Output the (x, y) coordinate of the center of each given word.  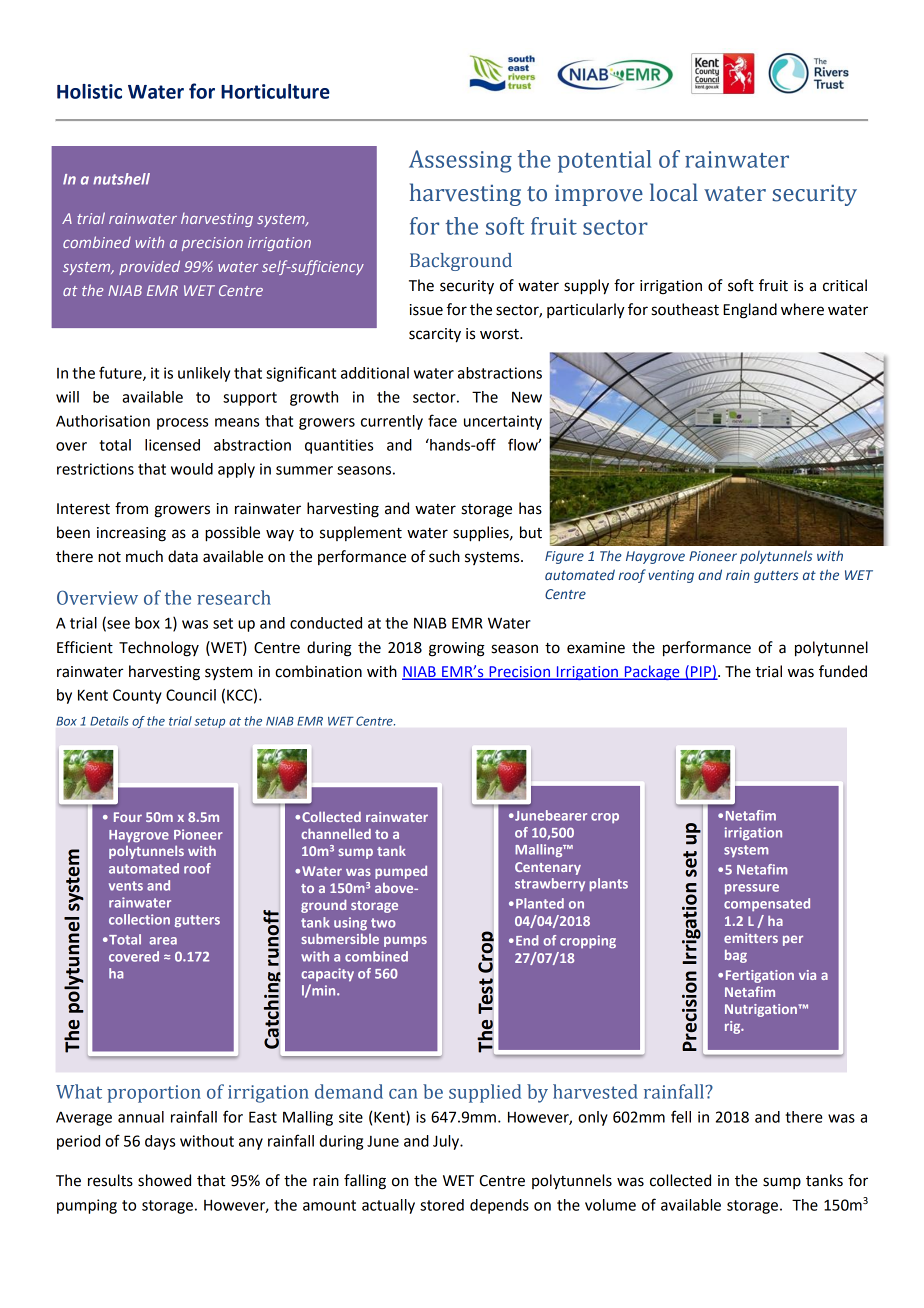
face (442, 420)
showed (164, 1180)
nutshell (121, 179)
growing (457, 649)
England (750, 311)
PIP (701, 672)
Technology (159, 649)
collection (139, 919)
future (121, 373)
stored (442, 1205)
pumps (405, 941)
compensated (767, 904)
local (674, 192)
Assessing (460, 161)
